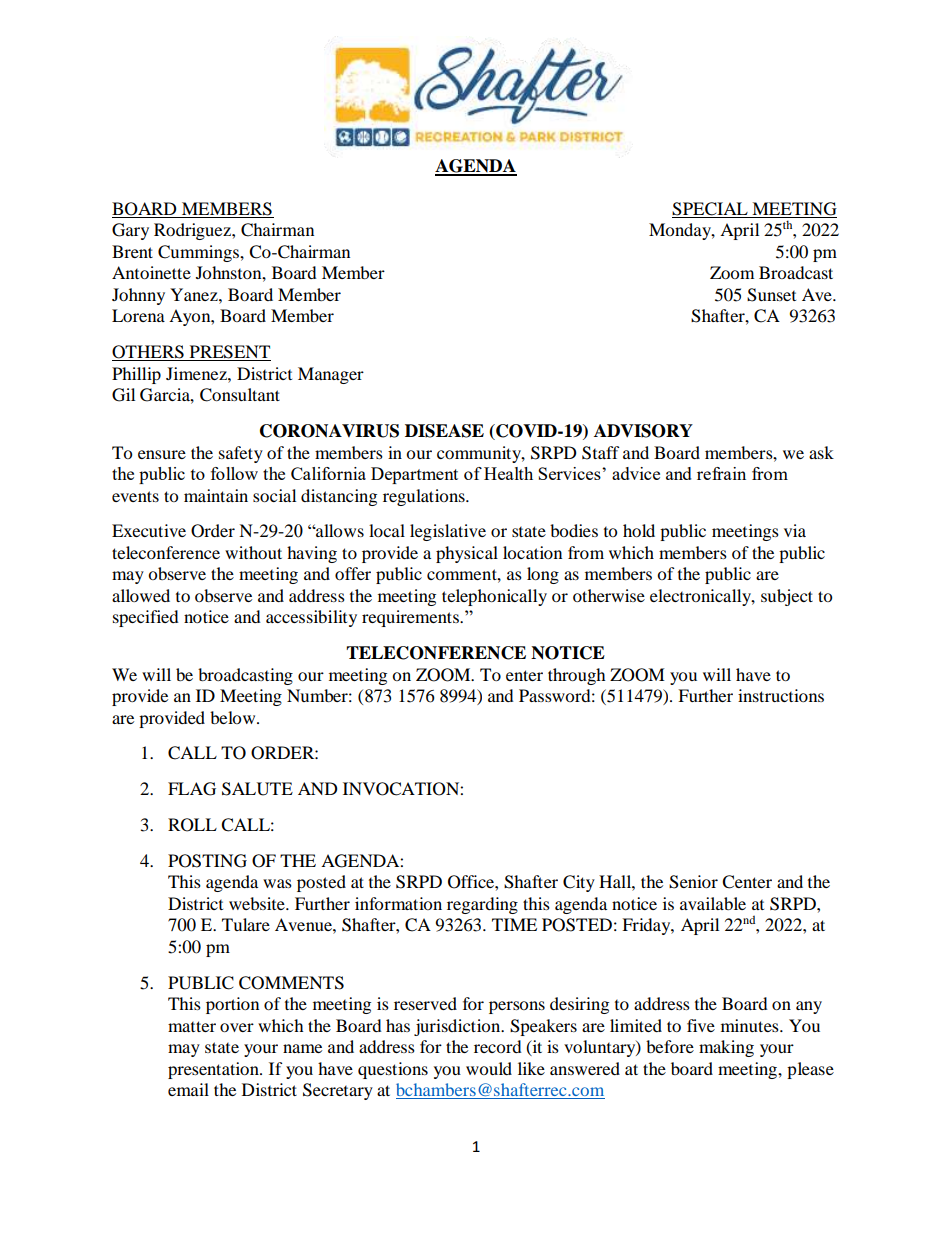  I want to click on would, so click(489, 1068).
